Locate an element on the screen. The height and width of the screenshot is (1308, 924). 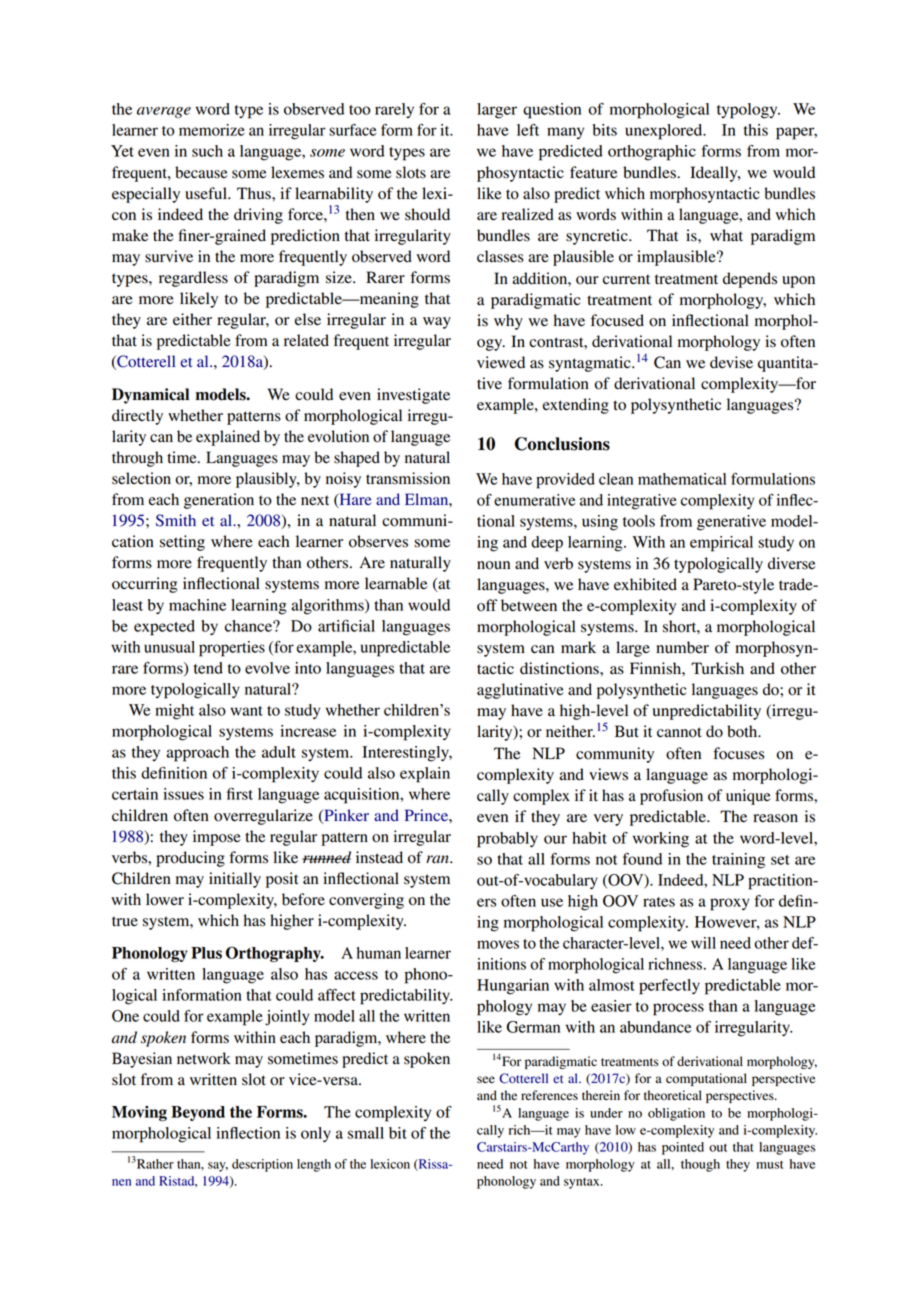
typology is located at coordinates (748, 111).
